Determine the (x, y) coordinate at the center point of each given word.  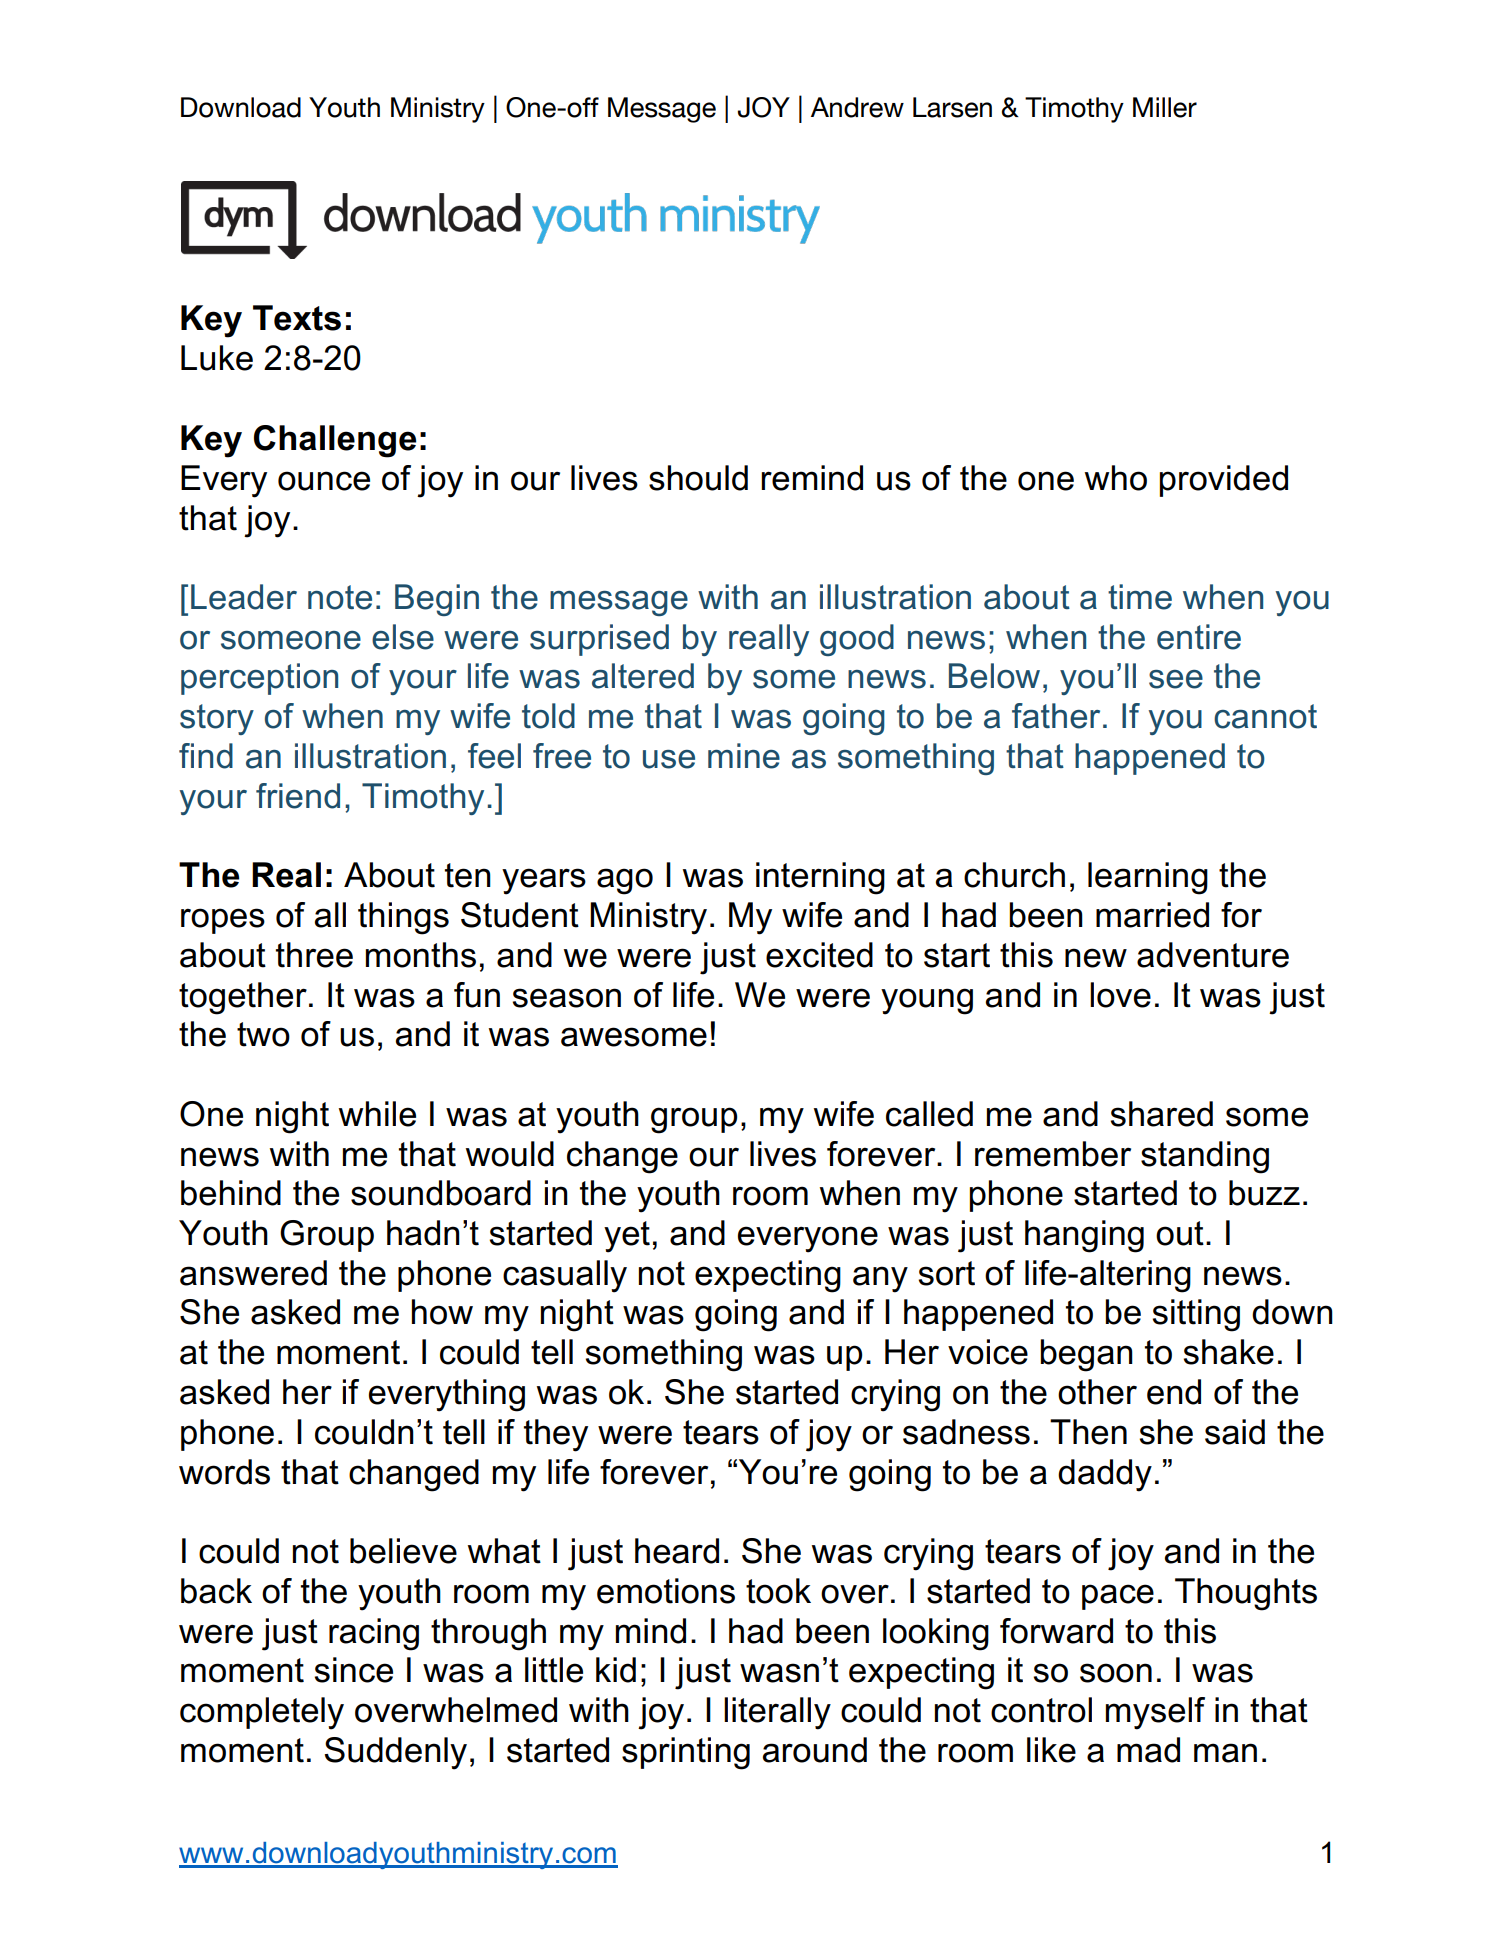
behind (231, 1193)
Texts (297, 318)
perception (259, 679)
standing (1205, 1157)
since (354, 1670)
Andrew (857, 107)
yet (627, 1237)
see (1176, 679)
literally (777, 1713)
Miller (1165, 107)
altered (643, 676)
